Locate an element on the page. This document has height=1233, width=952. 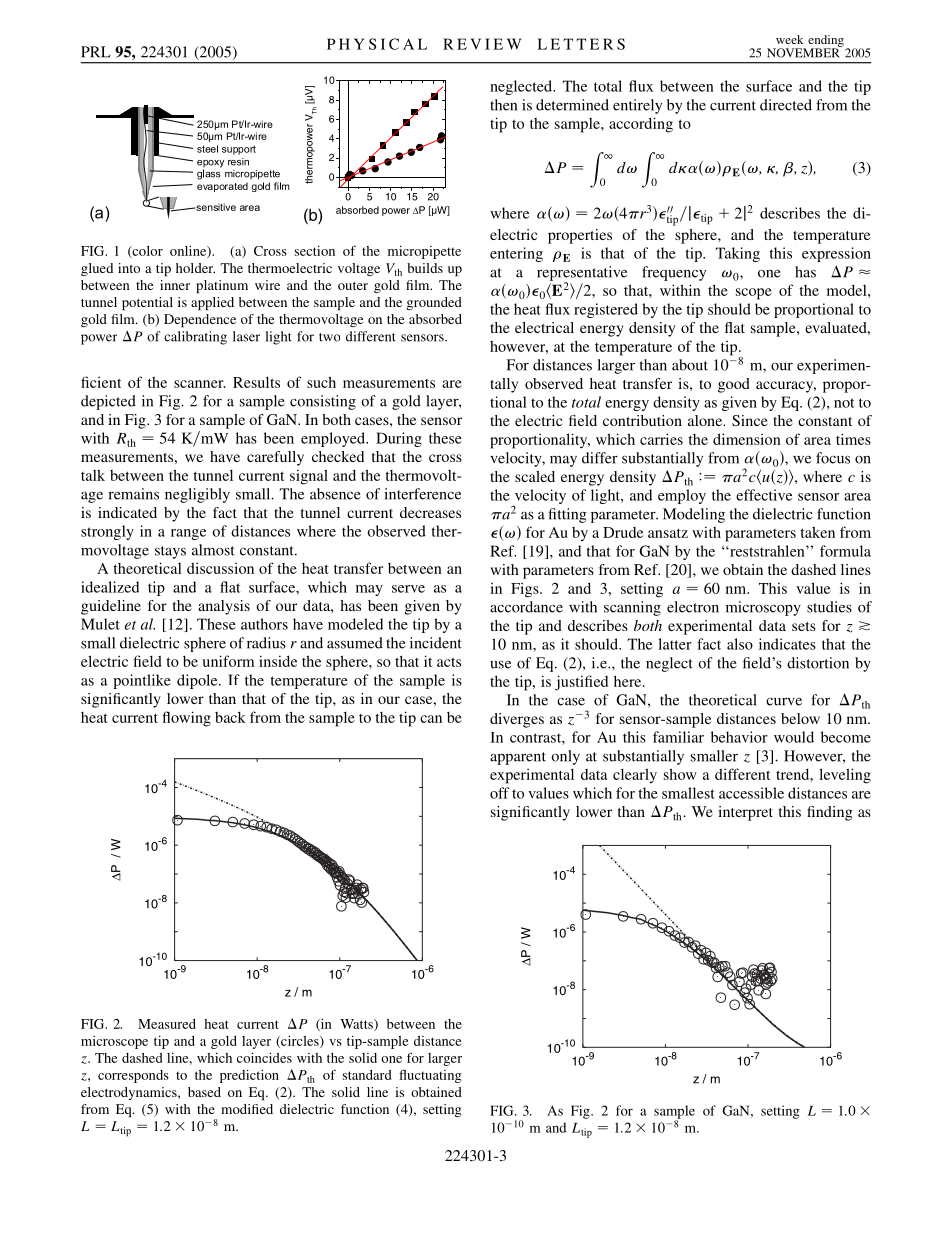
REVIEW is located at coordinates (482, 44).
